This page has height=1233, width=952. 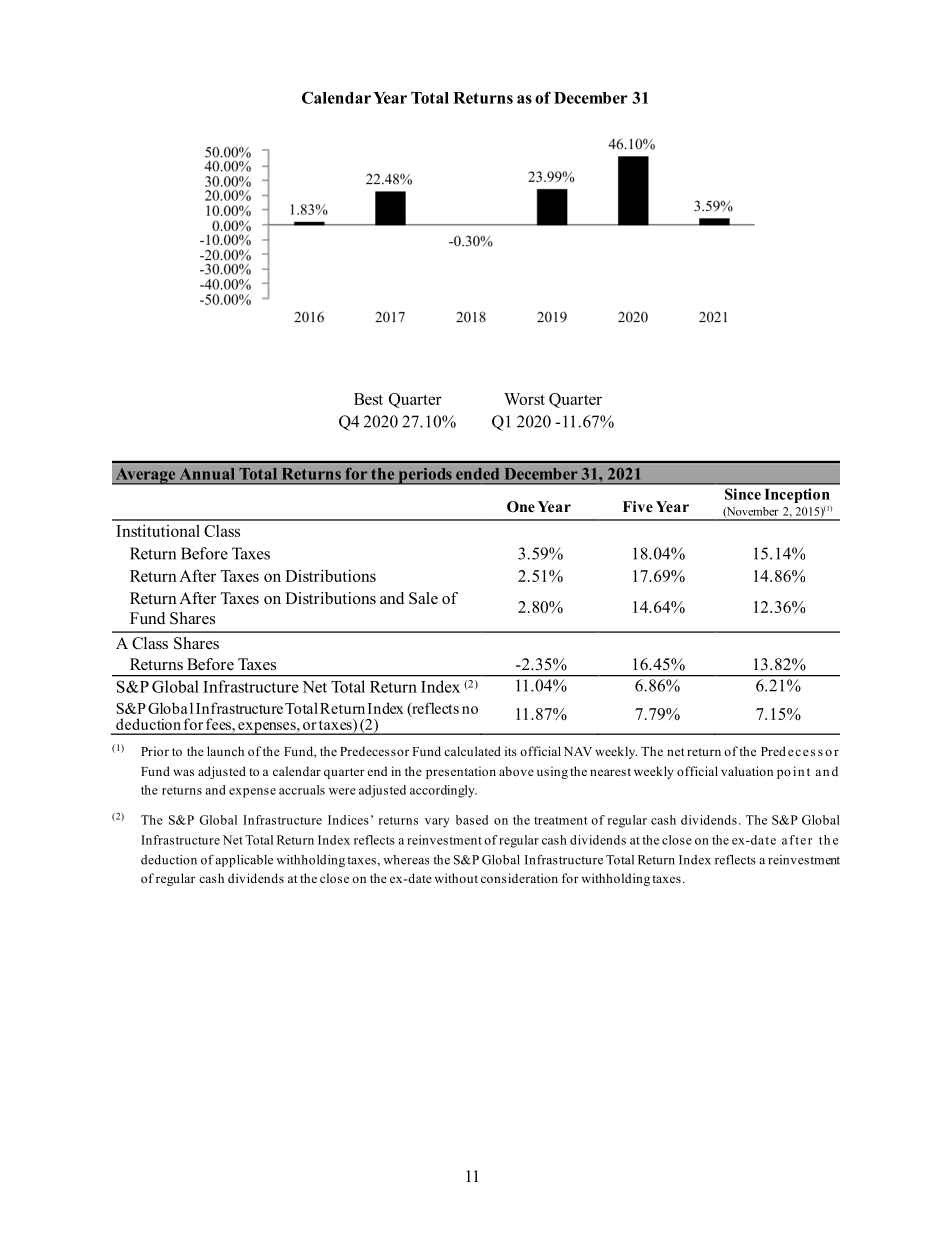 What do you see at coordinates (743, 494) in the page?
I see `Since` at bounding box center [743, 494].
